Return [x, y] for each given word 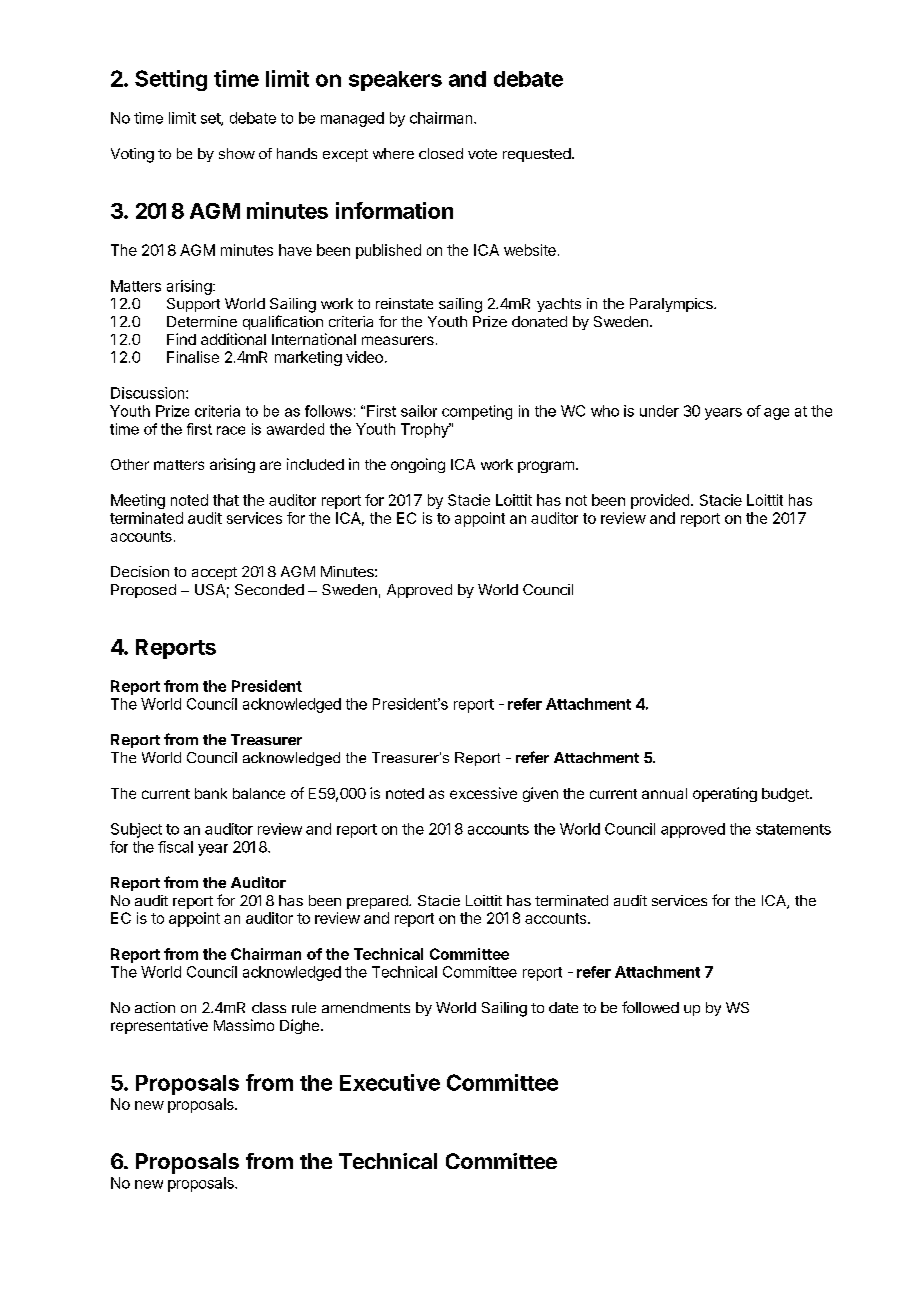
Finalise [193, 357]
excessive [483, 793]
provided [660, 501]
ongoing [418, 465]
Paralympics [672, 305]
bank [211, 793]
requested [537, 155]
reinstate [404, 303]
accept [214, 573]
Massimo [244, 1025]
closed [441, 153]
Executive [390, 1082]
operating [725, 794]
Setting [171, 80]
